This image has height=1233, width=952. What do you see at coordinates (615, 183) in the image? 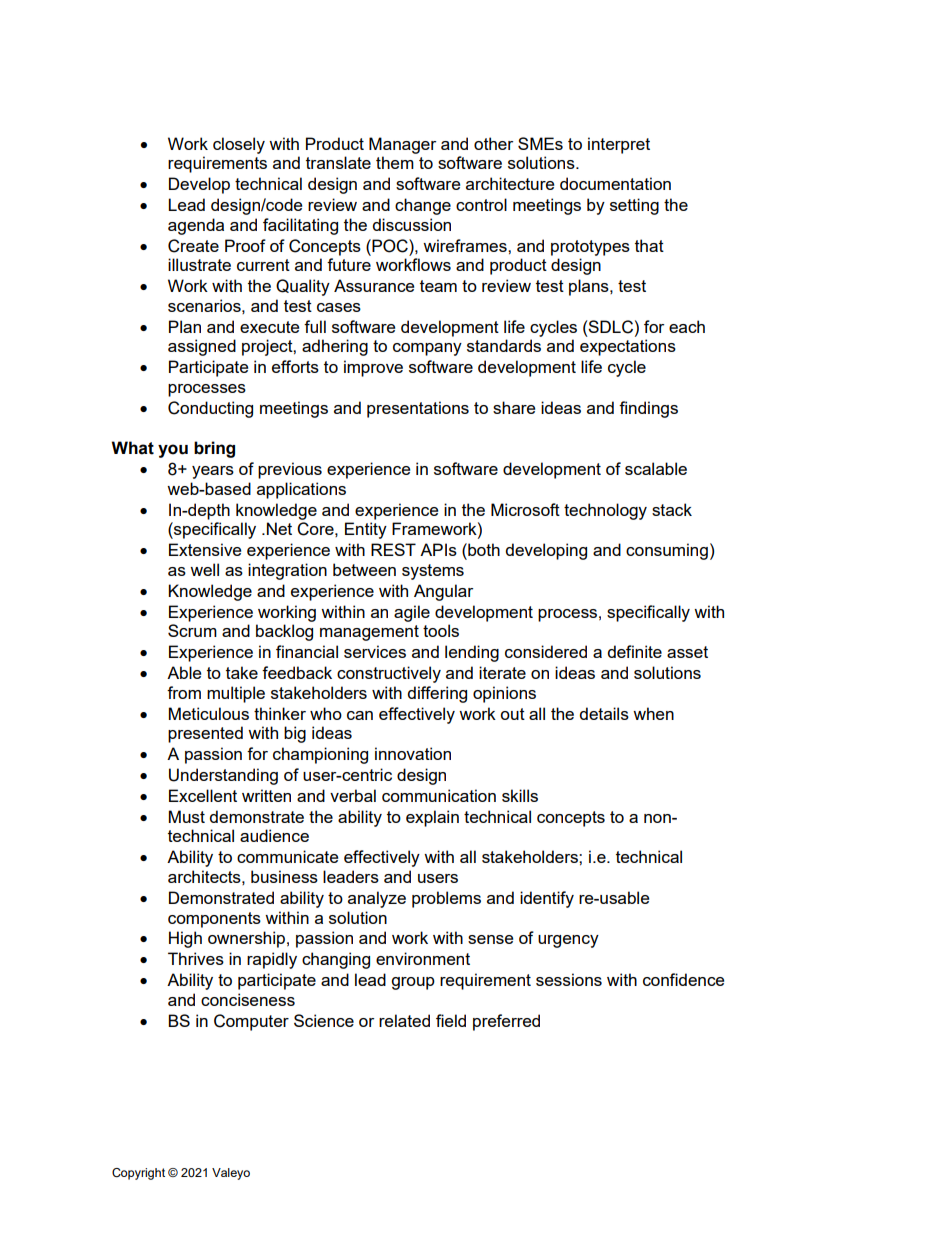
I see `documentation` at bounding box center [615, 183].
